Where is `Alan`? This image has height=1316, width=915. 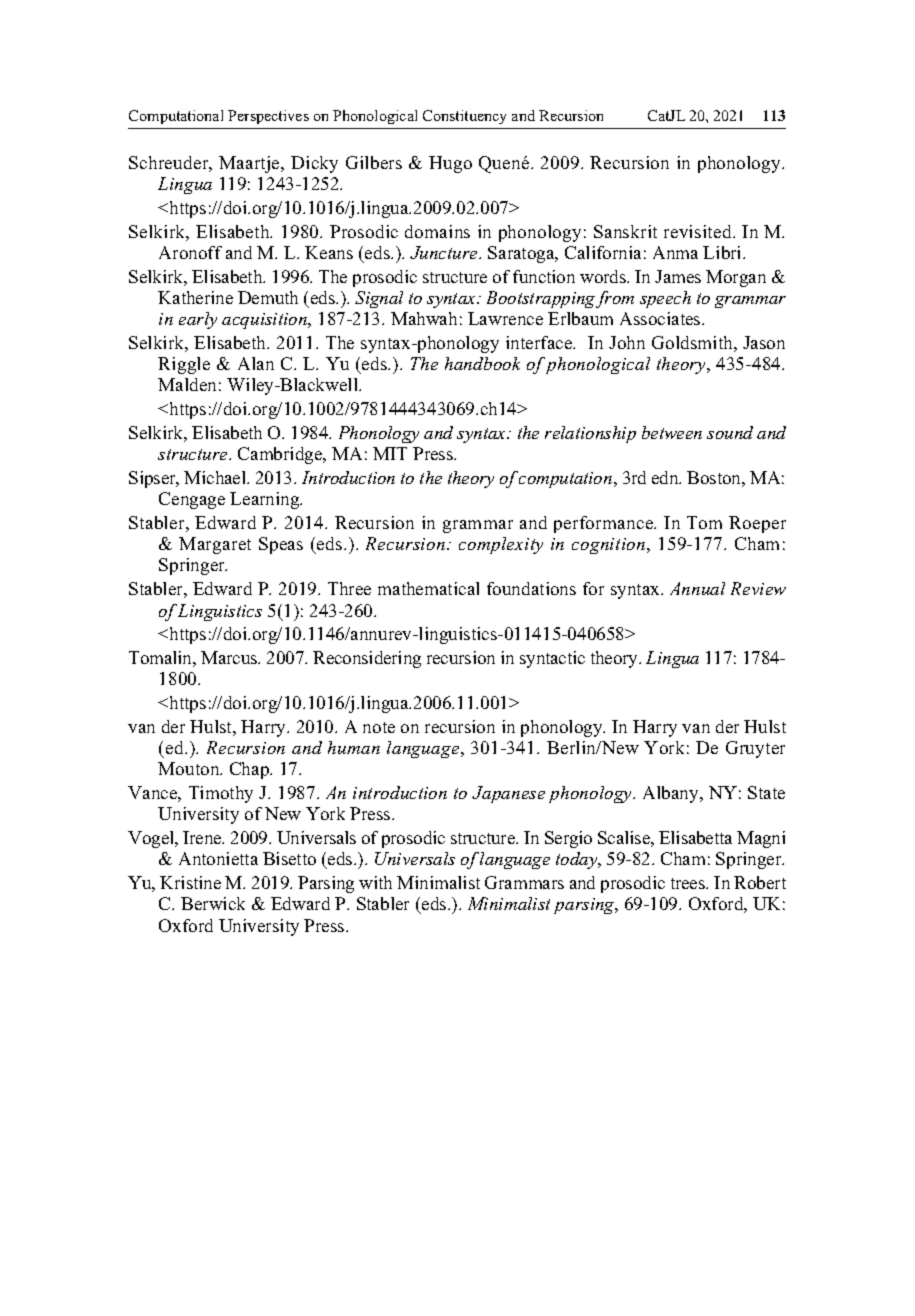 Alan is located at coordinates (256, 363).
